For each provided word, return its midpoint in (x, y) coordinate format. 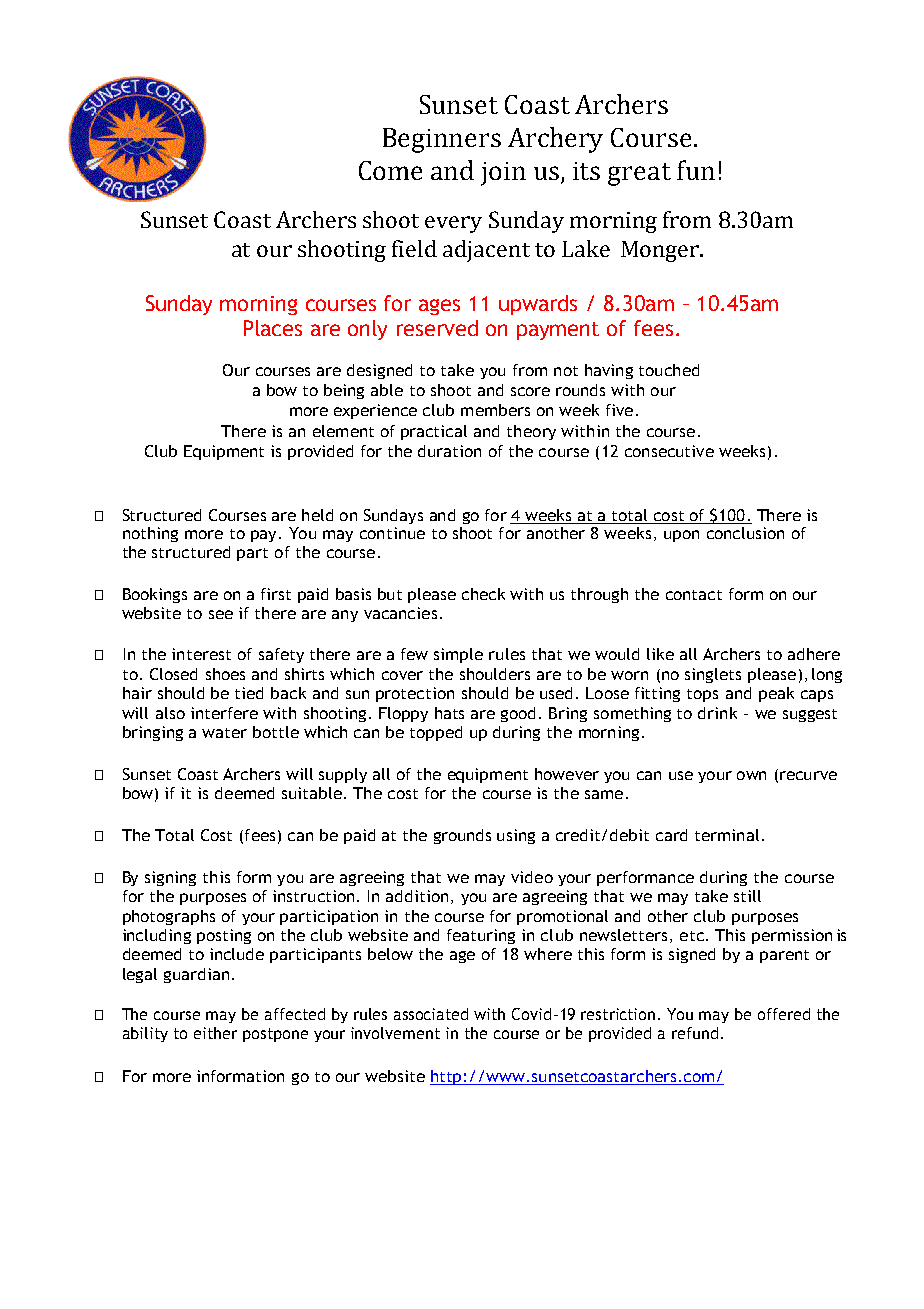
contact (694, 595)
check (483, 594)
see (221, 614)
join (503, 174)
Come (390, 170)
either (215, 1033)
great (639, 174)
